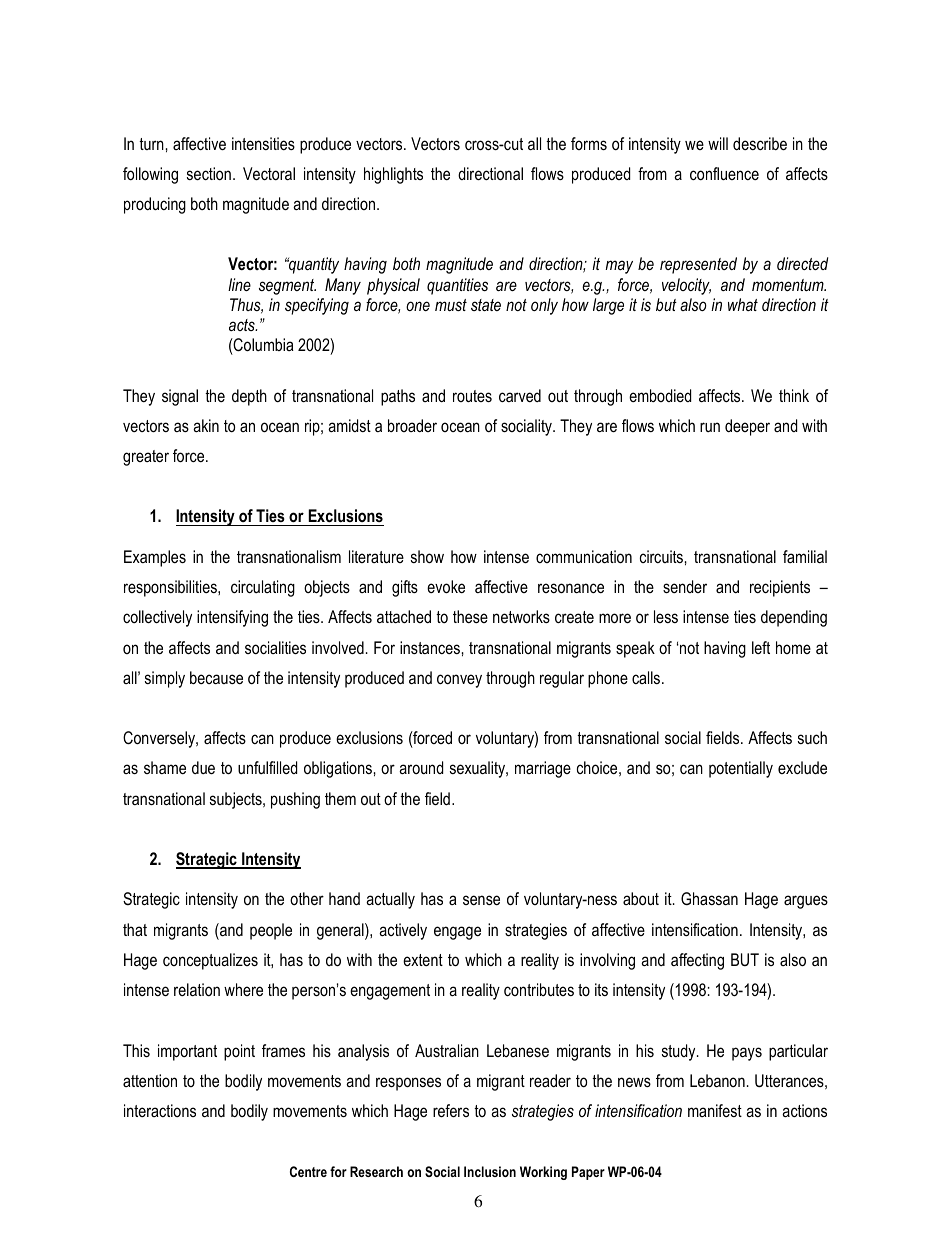 The width and height of the screenshot is (952, 1233). I want to click on confluence, so click(724, 173).
